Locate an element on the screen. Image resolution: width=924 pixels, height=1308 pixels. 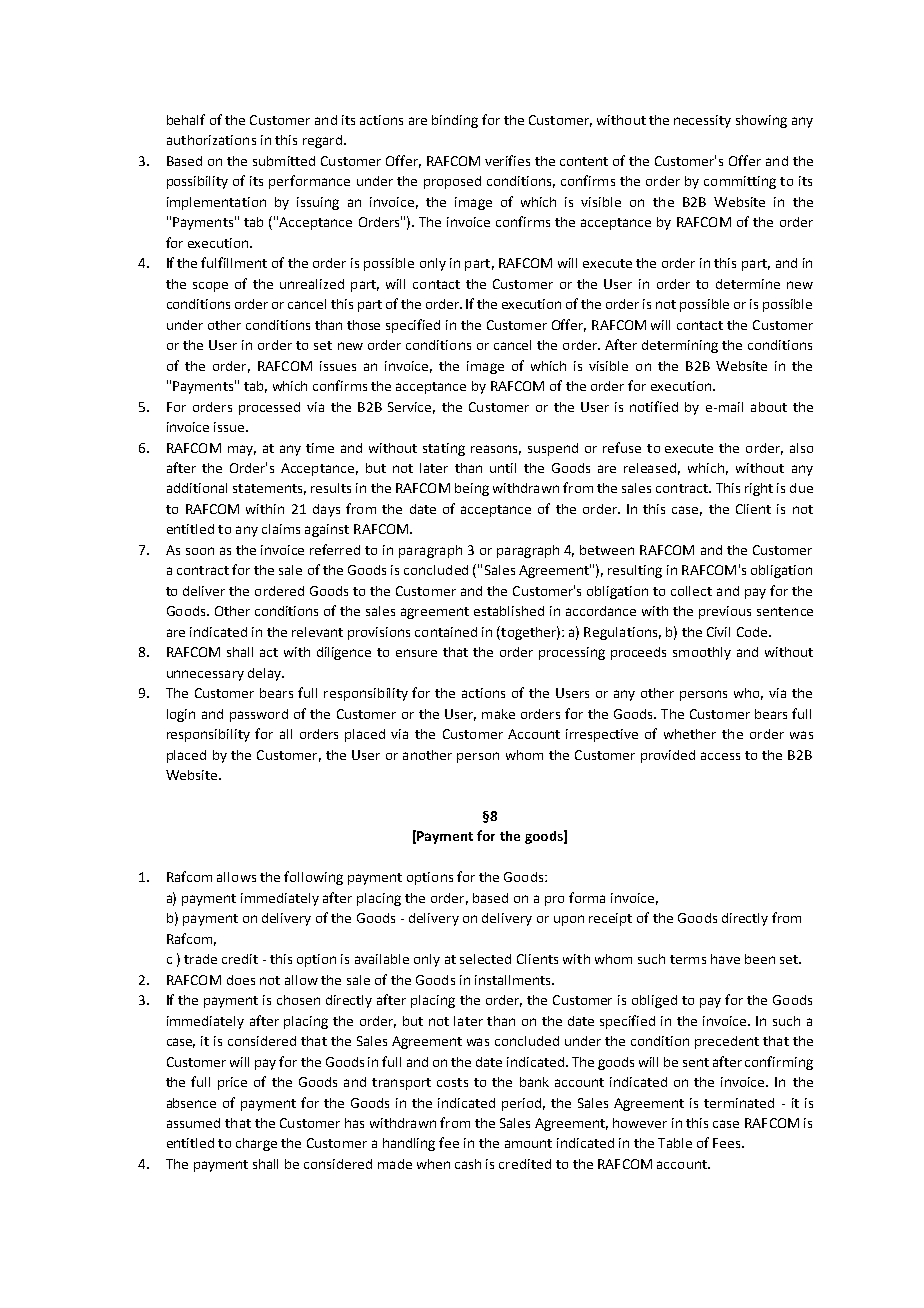
established is located at coordinates (509, 611).
